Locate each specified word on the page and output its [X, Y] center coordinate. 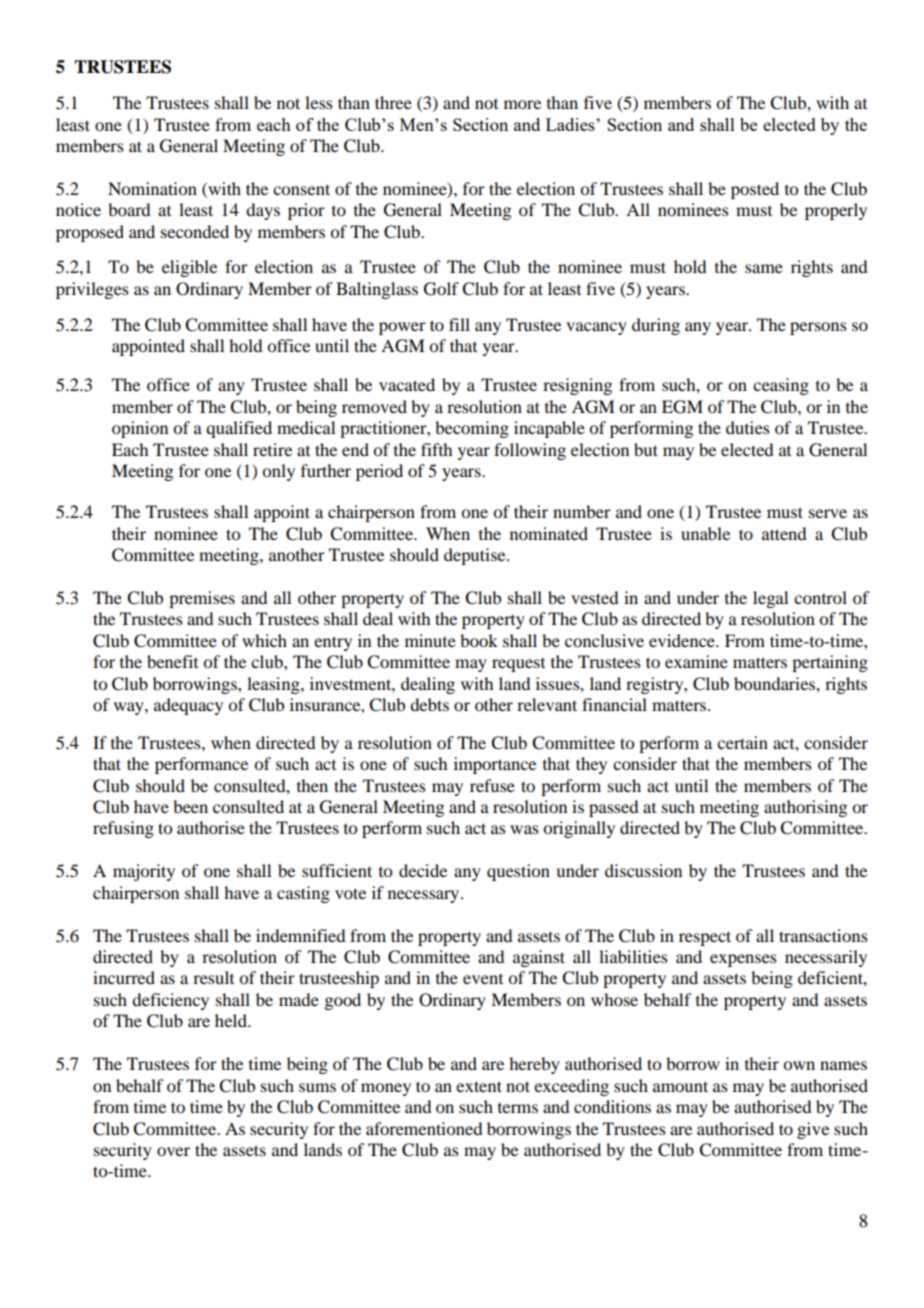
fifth [436, 449]
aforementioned [424, 1128]
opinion [140, 429]
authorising [805, 808]
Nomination [152, 188]
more [522, 104]
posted [755, 190]
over [173, 1151]
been [190, 806]
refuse [492, 785]
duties [748, 427]
